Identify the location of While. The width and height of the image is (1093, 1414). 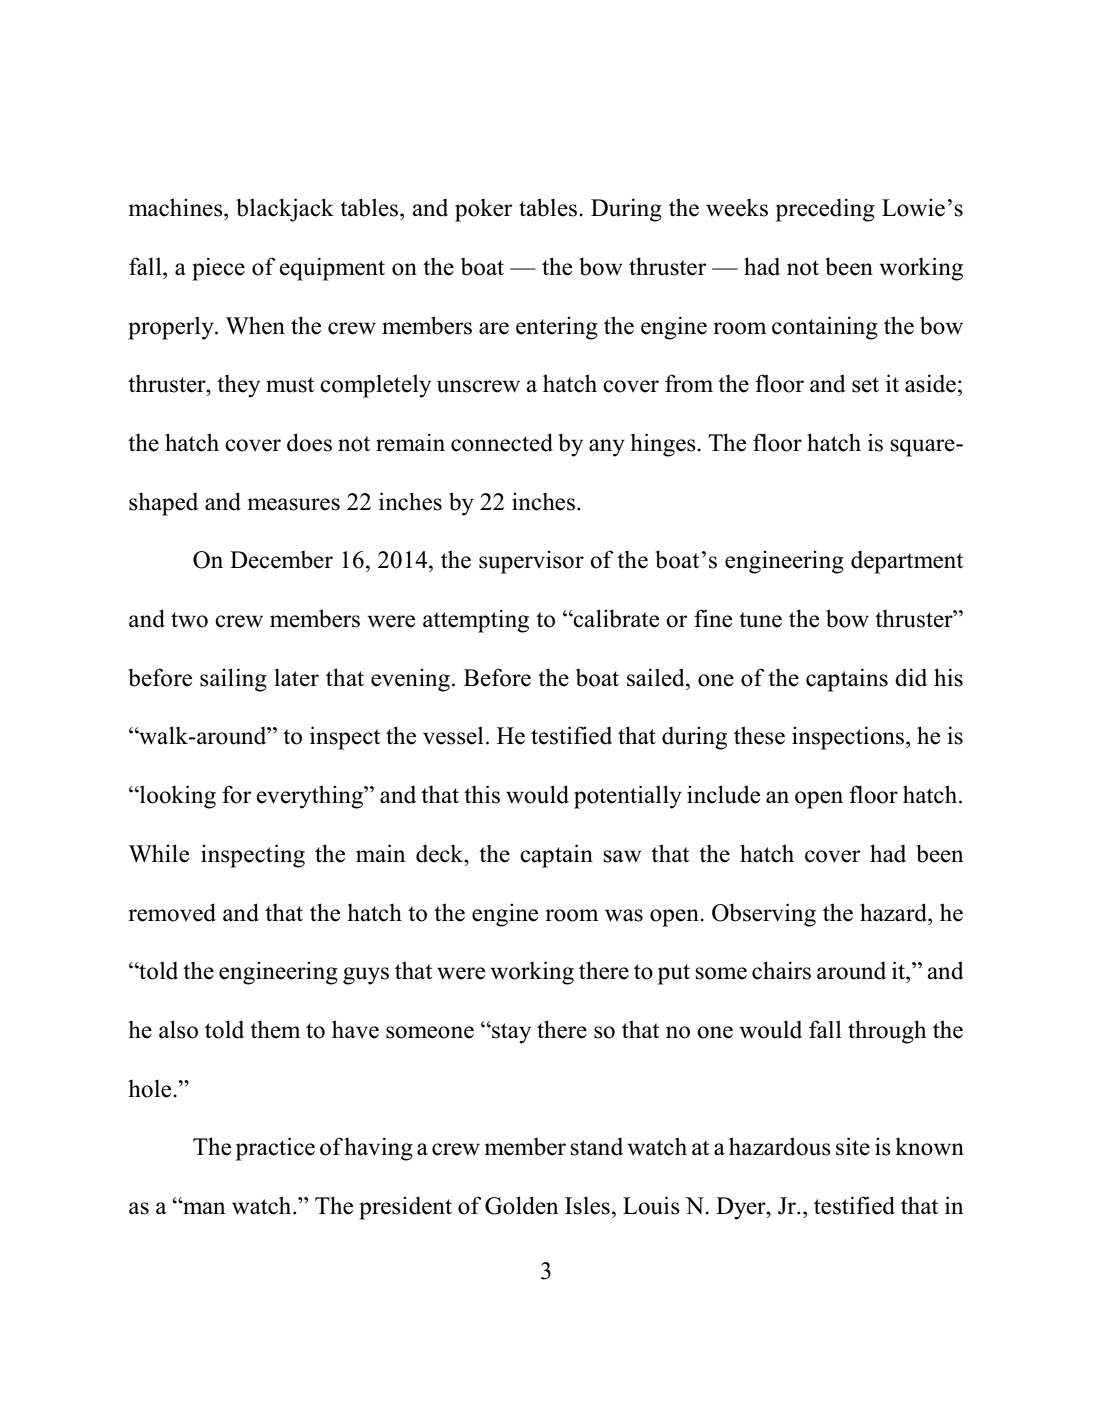
(158, 853).
